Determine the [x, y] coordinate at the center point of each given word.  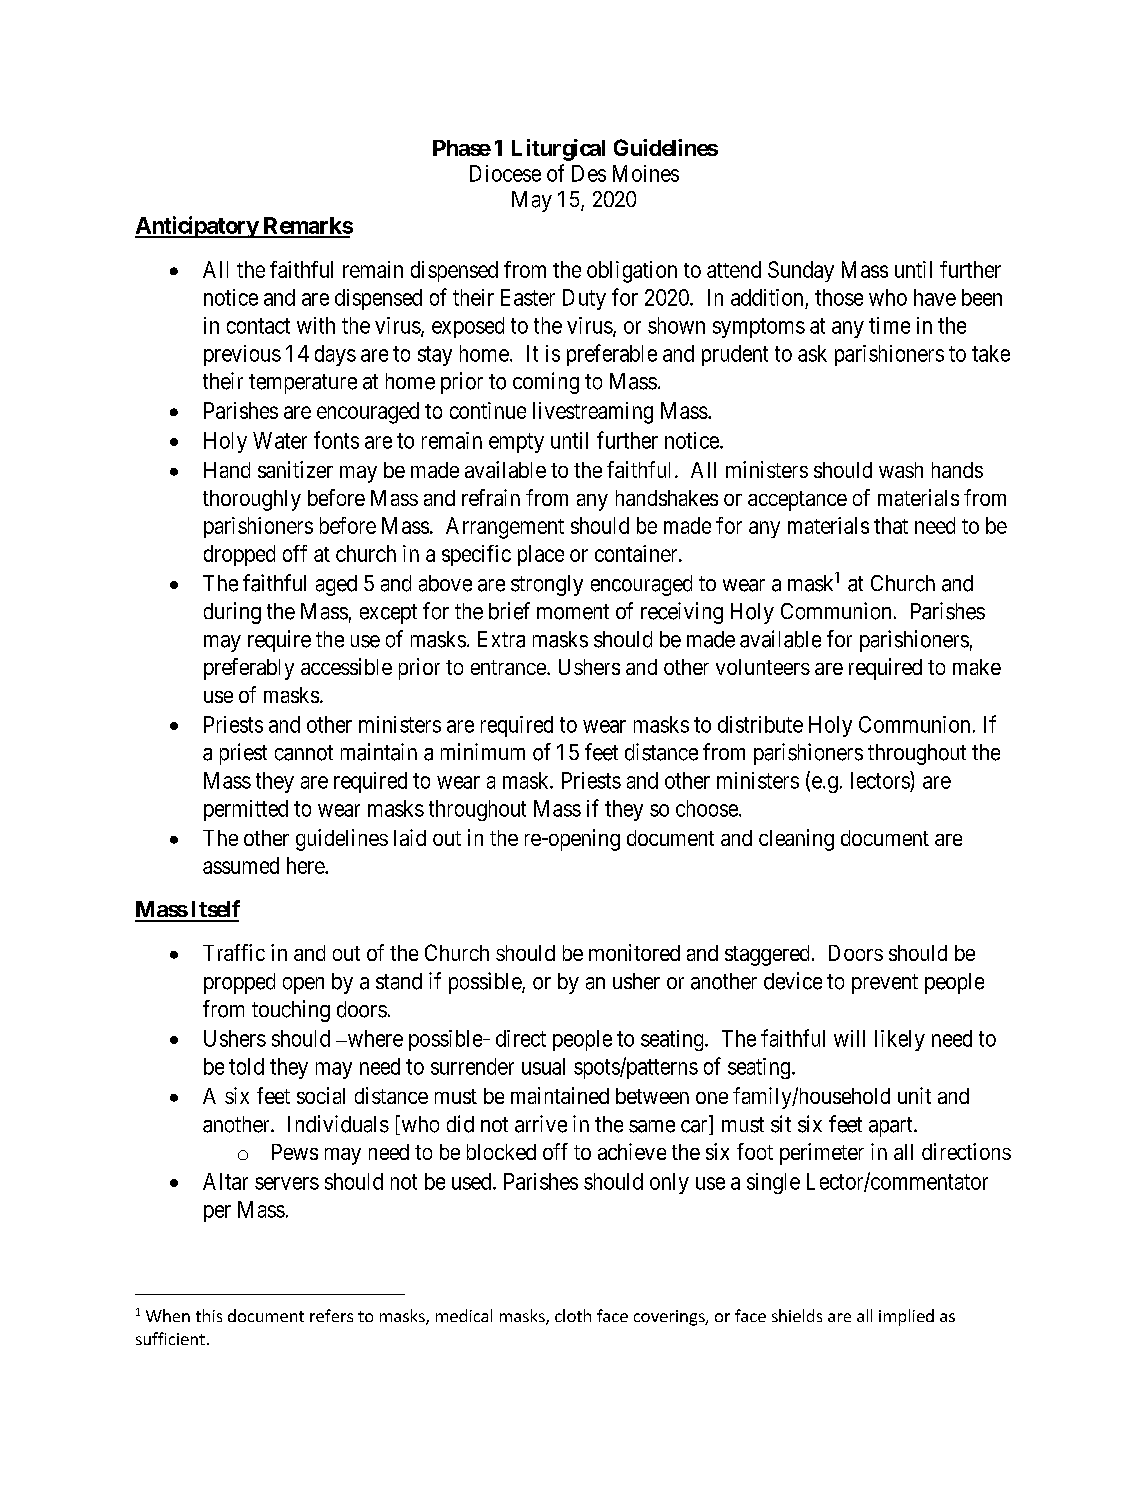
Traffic [234, 952]
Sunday [801, 271]
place [541, 555]
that [891, 525]
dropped [239, 555]
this [209, 1315]
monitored [634, 952]
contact [258, 326]
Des [589, 173]
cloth [573, 1315]
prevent [885, 984]
